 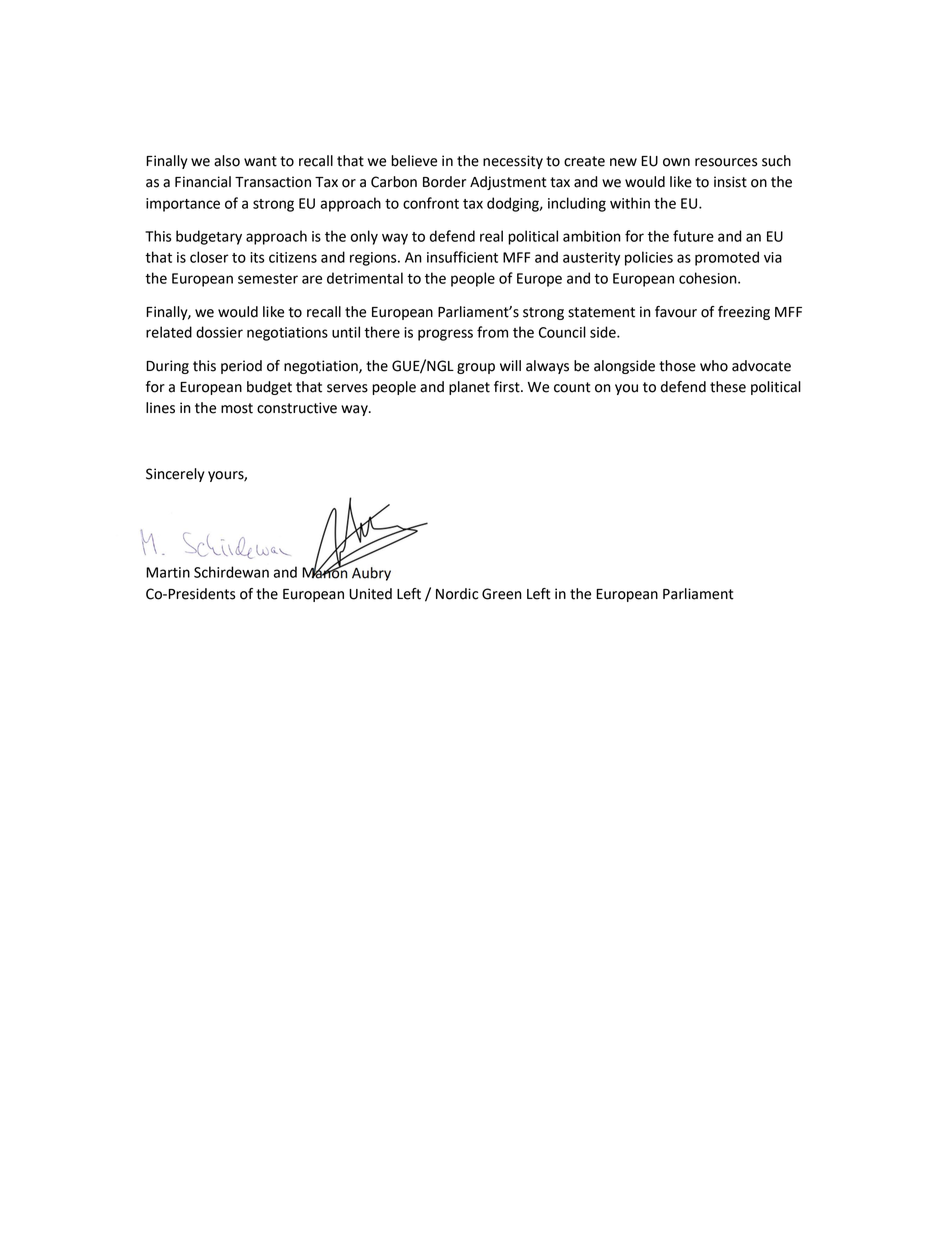 I want to click on insist, so click(x=730, y=182).
